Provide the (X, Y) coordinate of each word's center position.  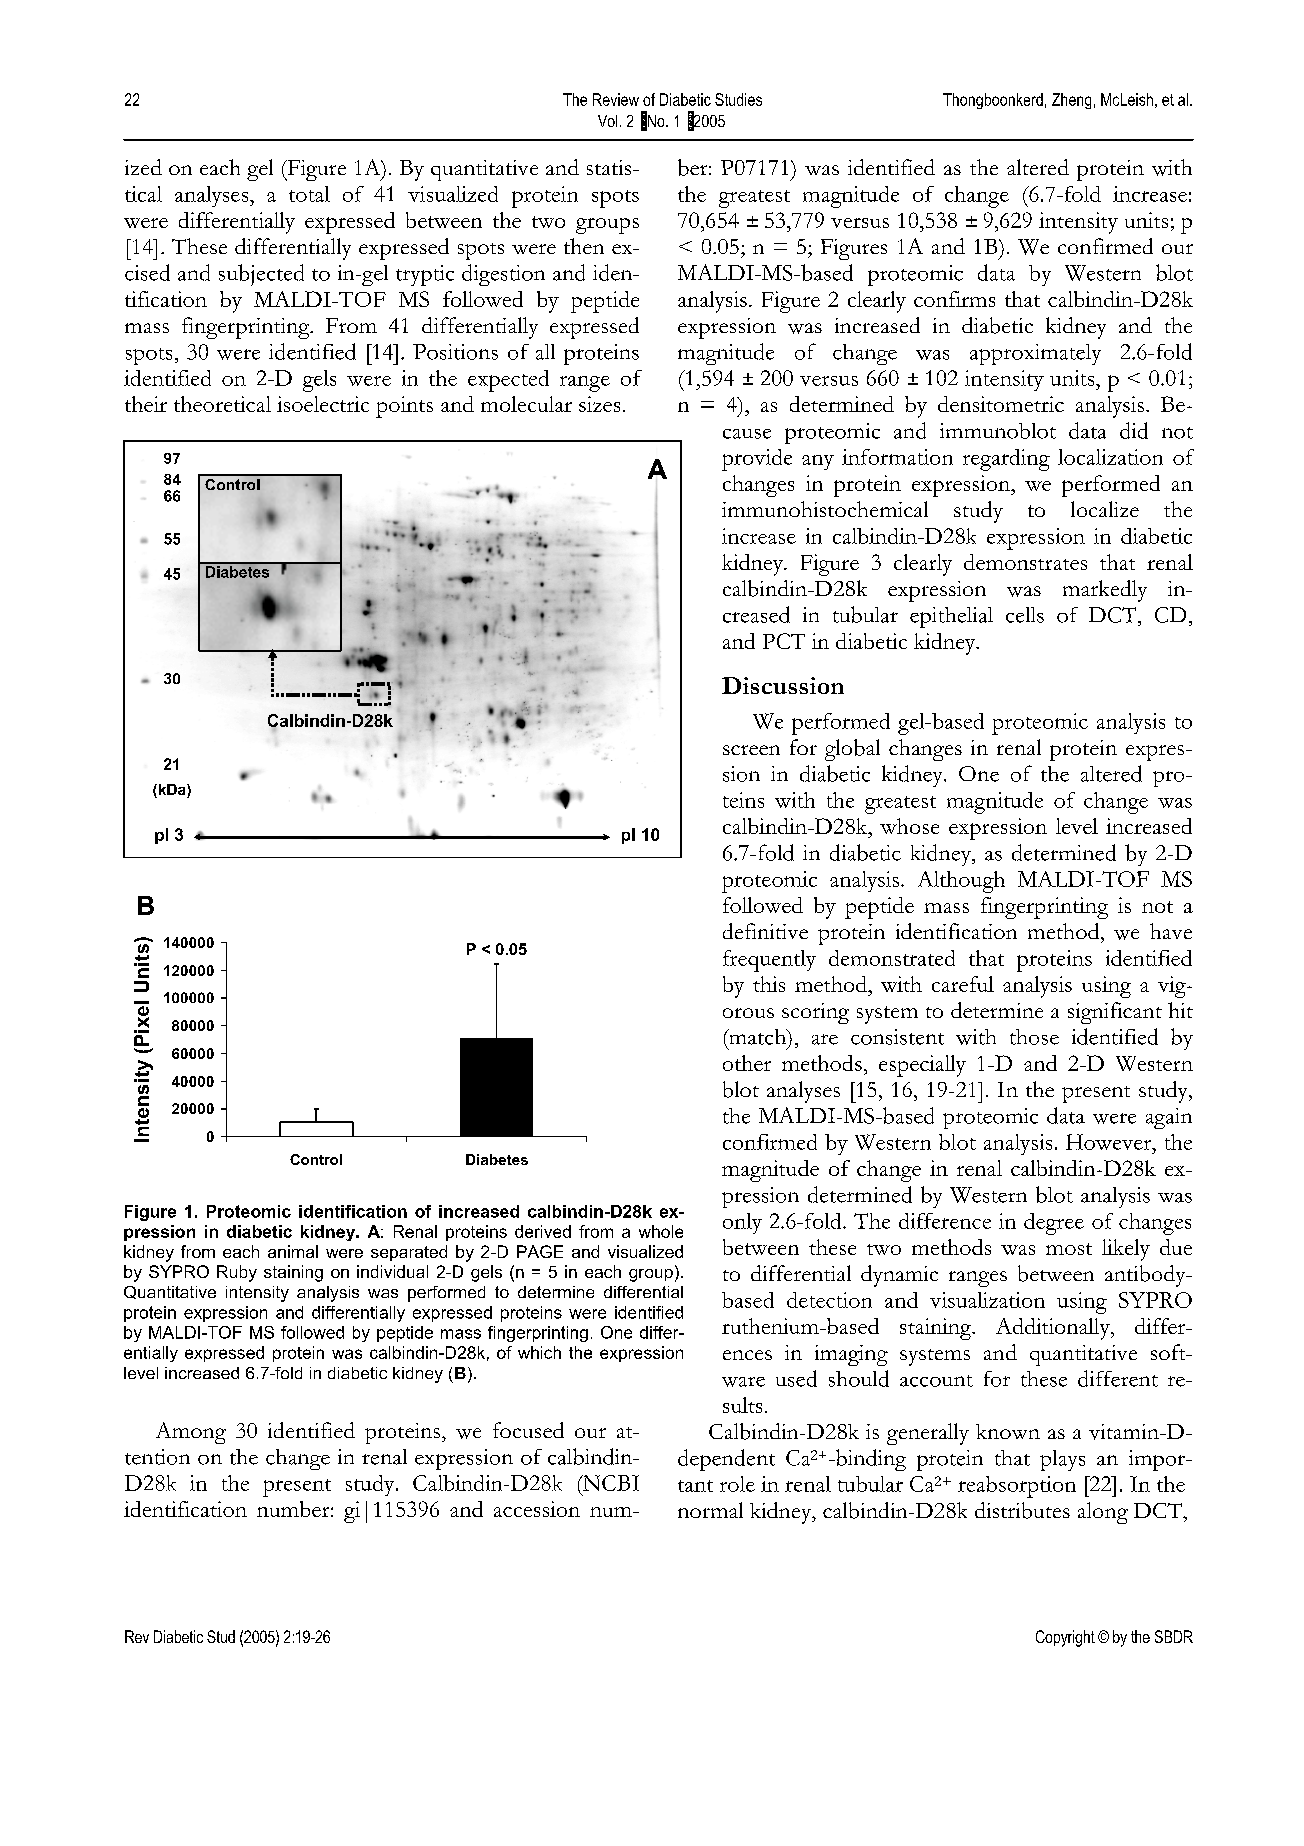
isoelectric (323, 404)
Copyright (1065, 1638)
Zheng (1071, 101)
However (1110, 1142)
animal (293, 1251)
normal (710, 1510)
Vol (607, 121)
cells (1025, 615)
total (309, 194)
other (747, 1063)
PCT (784, 641)
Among (191, 1433)
